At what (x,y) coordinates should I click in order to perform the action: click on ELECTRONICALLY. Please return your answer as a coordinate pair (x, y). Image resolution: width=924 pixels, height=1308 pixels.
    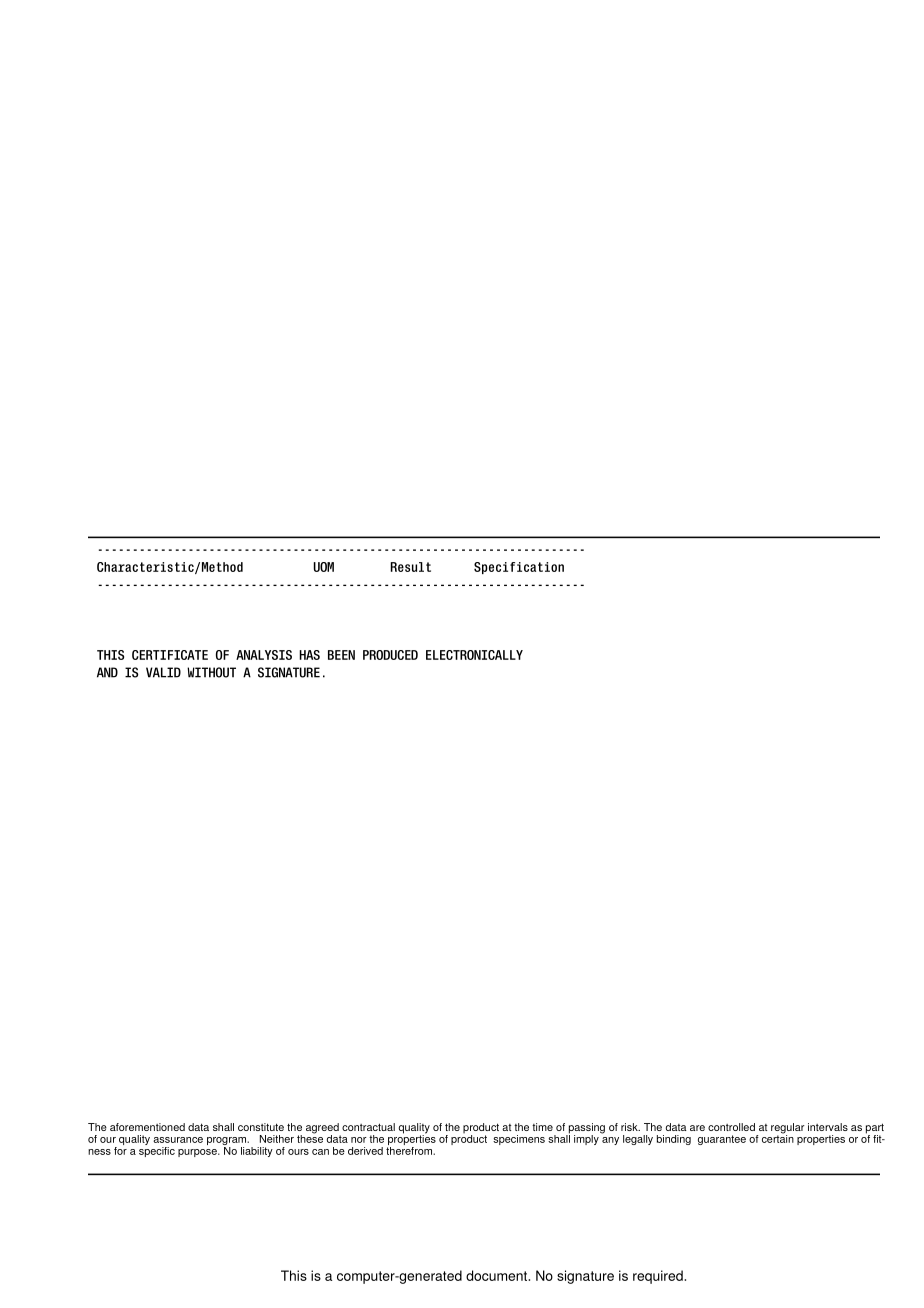
    Looking at the image, I should click on (474, 655).
